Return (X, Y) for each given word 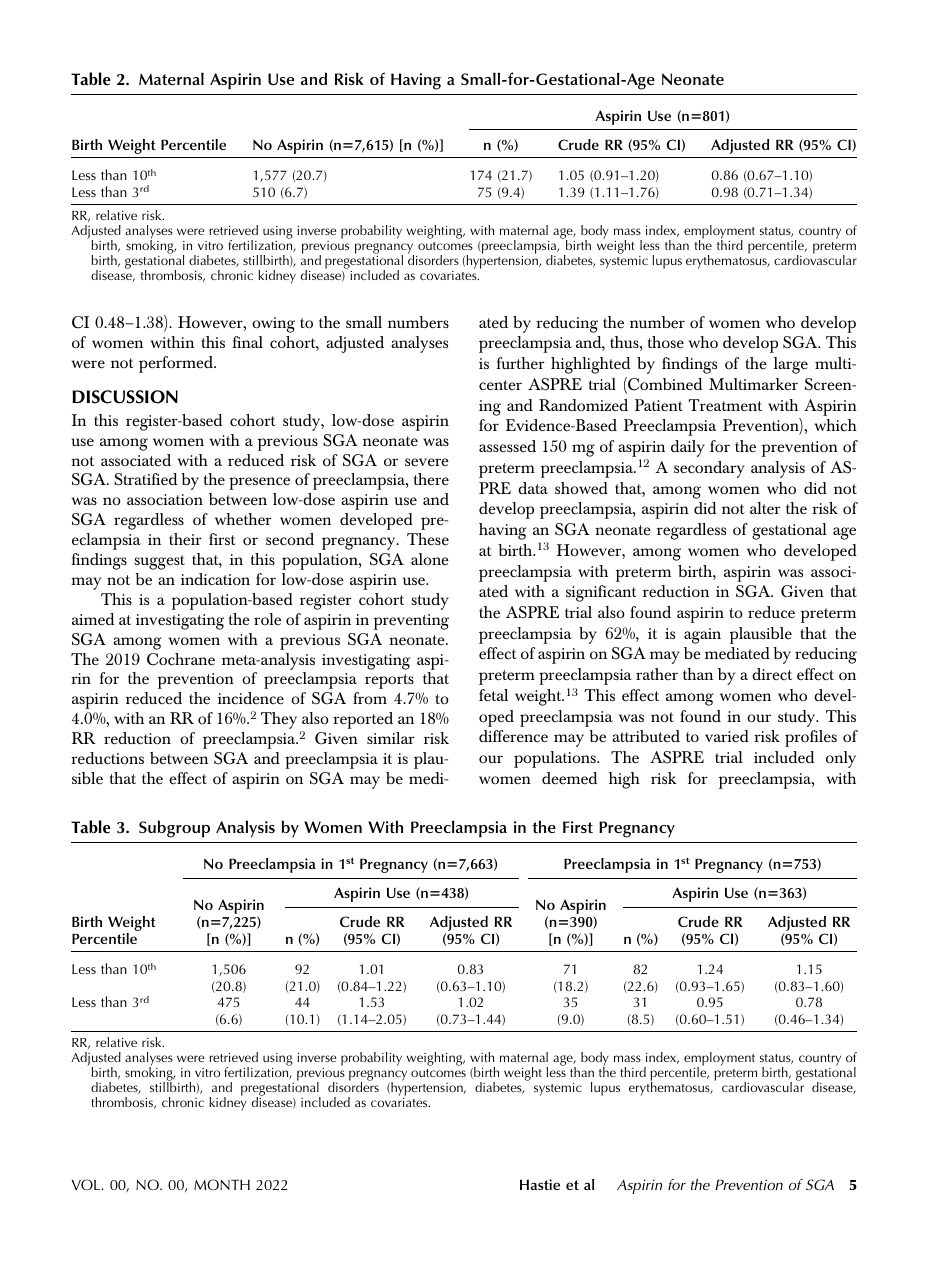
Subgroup (174, 829)
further (521, 363)
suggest (159, 562)
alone (430, 559)
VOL (87, 1184)
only (841, 759)
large (791, 365)
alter (765, 508)
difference (513, 736)
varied (727, 736)
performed (177, 364)
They (279, 720)
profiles (811, 738)
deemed (569, 778)
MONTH (222, 1185)
